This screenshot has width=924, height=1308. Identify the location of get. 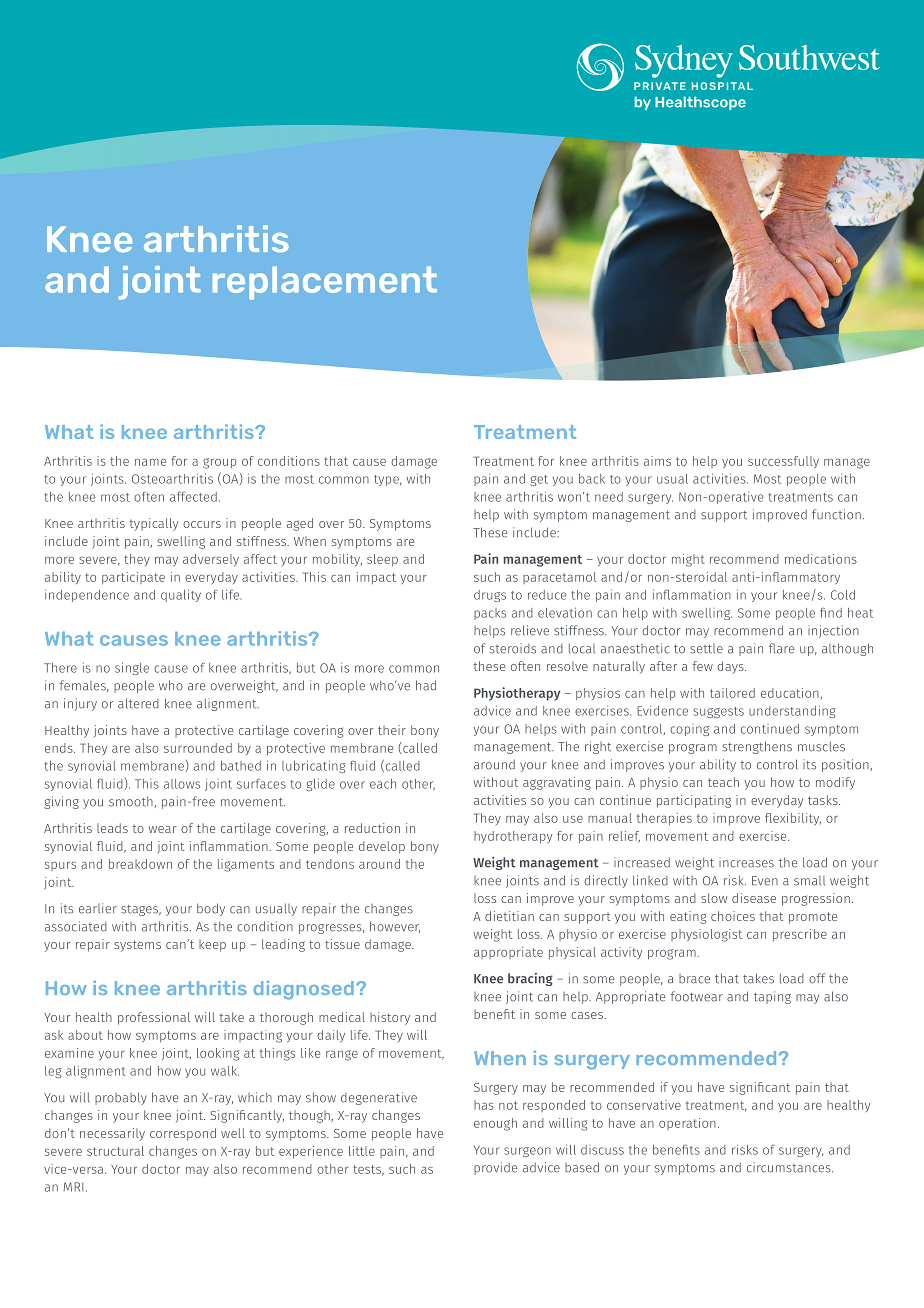
(539, 480).
